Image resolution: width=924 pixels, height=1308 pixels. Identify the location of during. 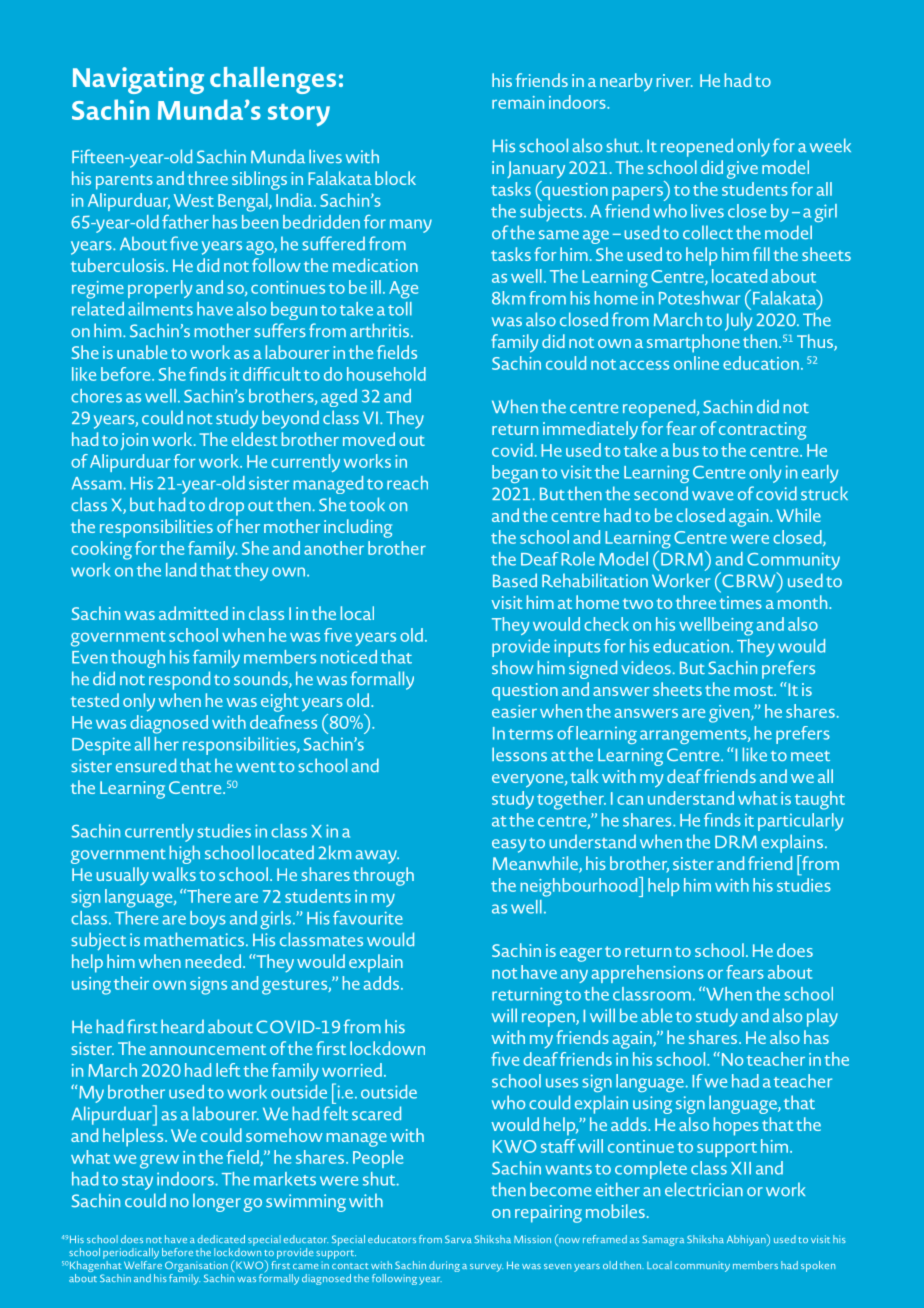
(444, 1266).
